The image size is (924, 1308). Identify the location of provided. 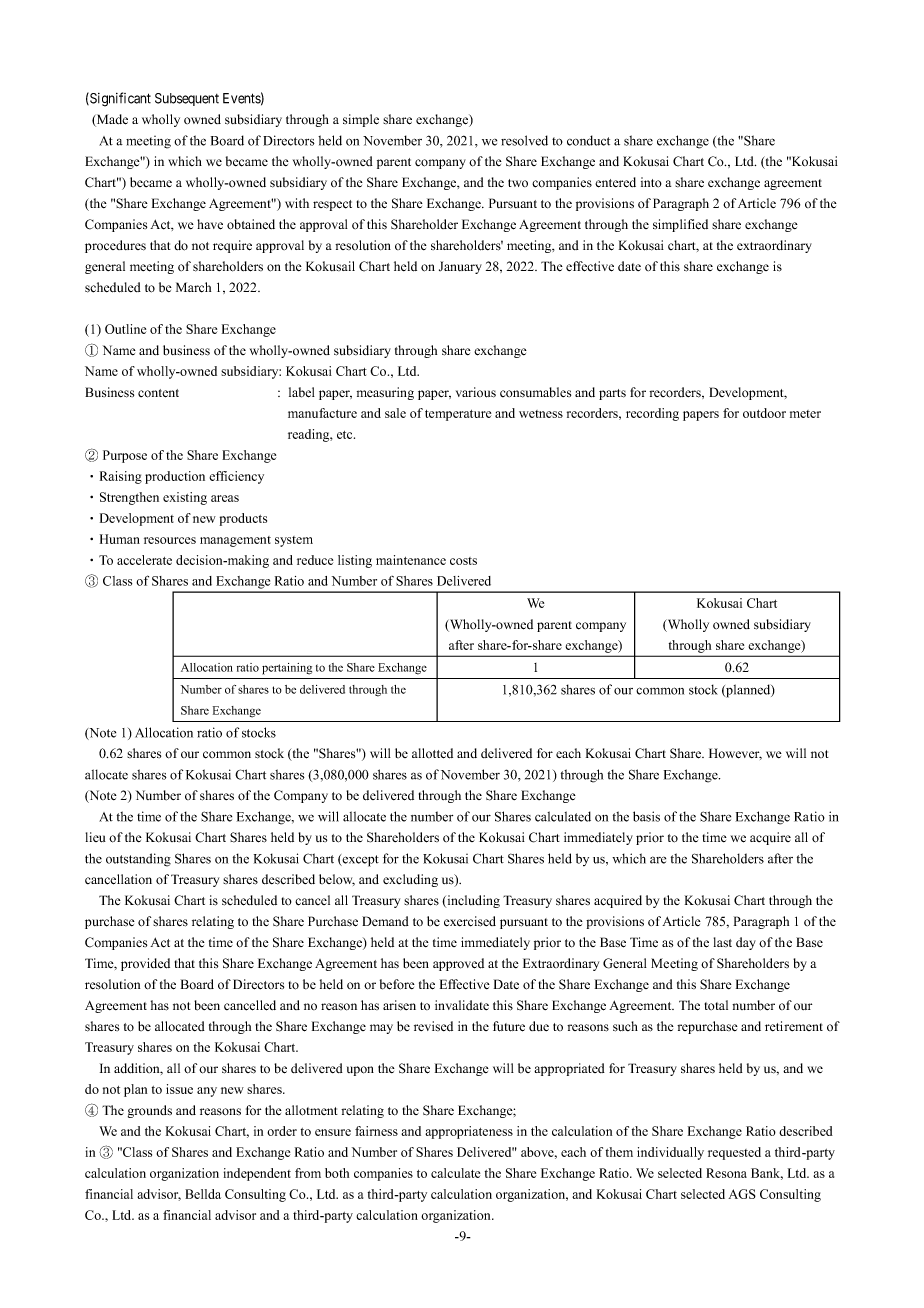
(145, 964).
